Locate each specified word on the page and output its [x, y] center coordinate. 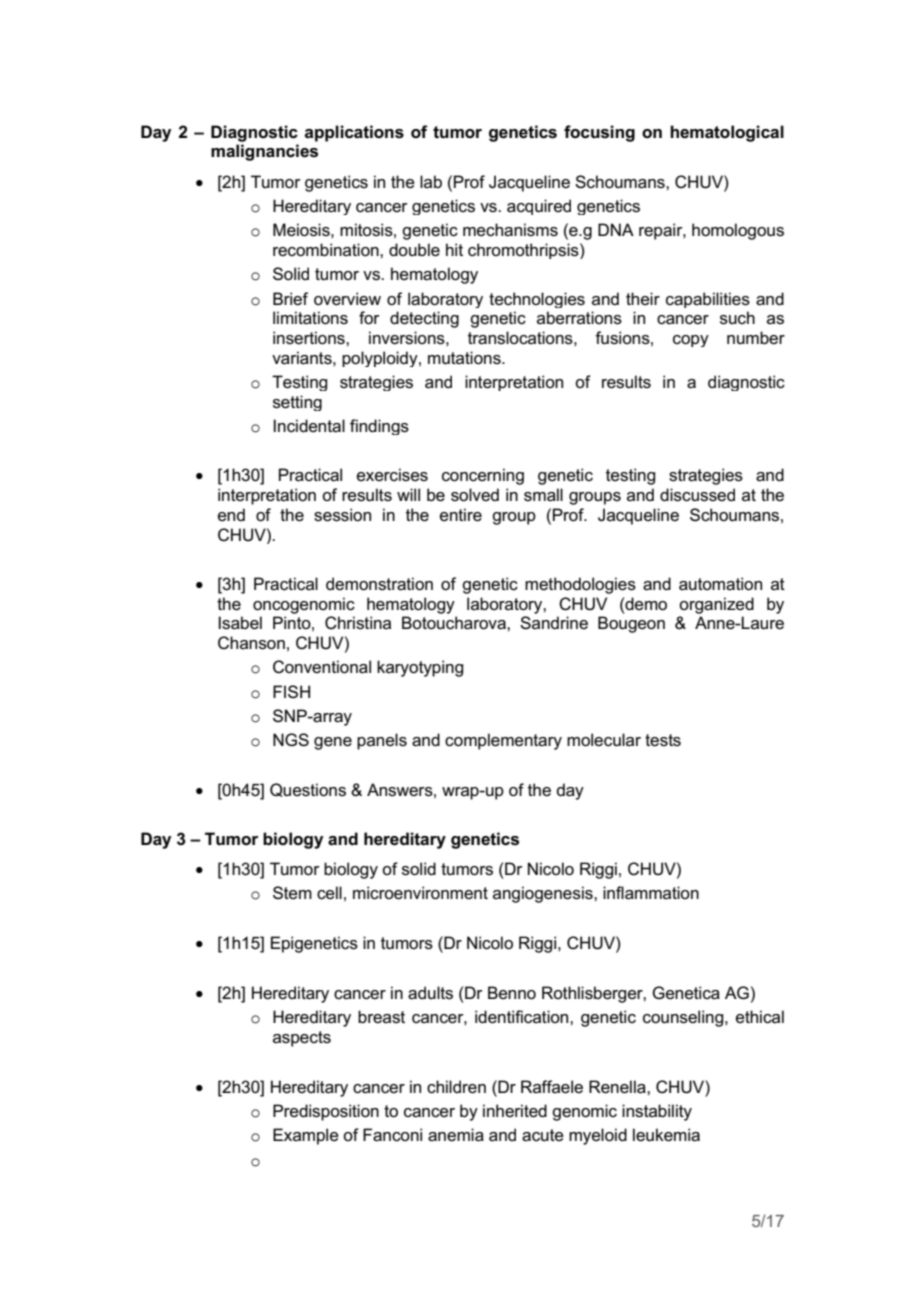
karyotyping [420, 668]
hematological [727, 133]
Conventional [322, 667]
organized [716, 605]
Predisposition [326, 1112]
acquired [539, 207]
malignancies [264, 152]
